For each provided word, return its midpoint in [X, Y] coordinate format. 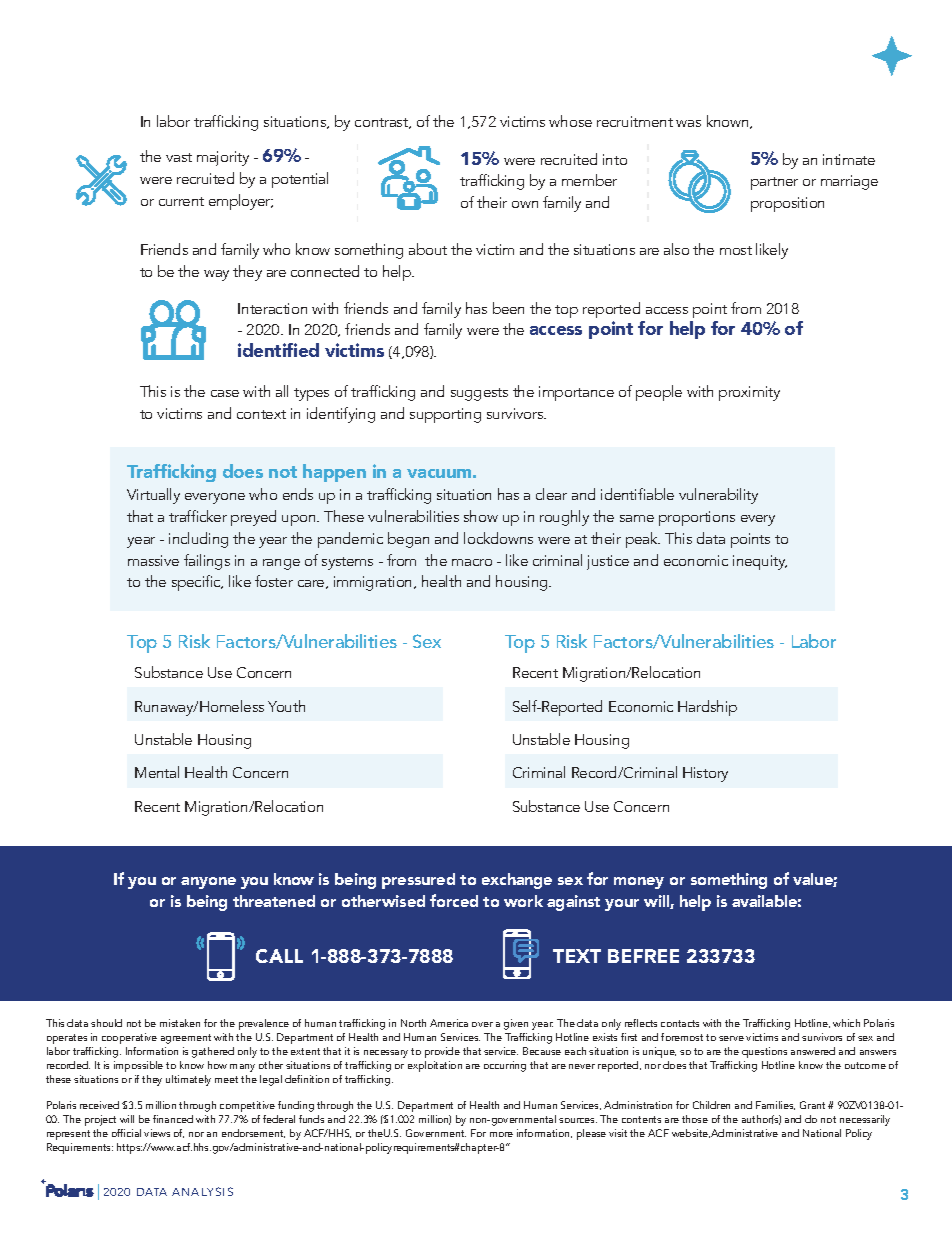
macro [472, 562]
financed [173, 1119]
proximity [749, 393]
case [225, 393]
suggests [479, 394]
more [501, 1134]
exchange [517, 881]
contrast [383, 123]
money [639, 883]
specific [197, 583]
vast [179, 157]
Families [775, 1105]
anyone [208, 883]
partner [774, 183]
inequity [760, 562]
